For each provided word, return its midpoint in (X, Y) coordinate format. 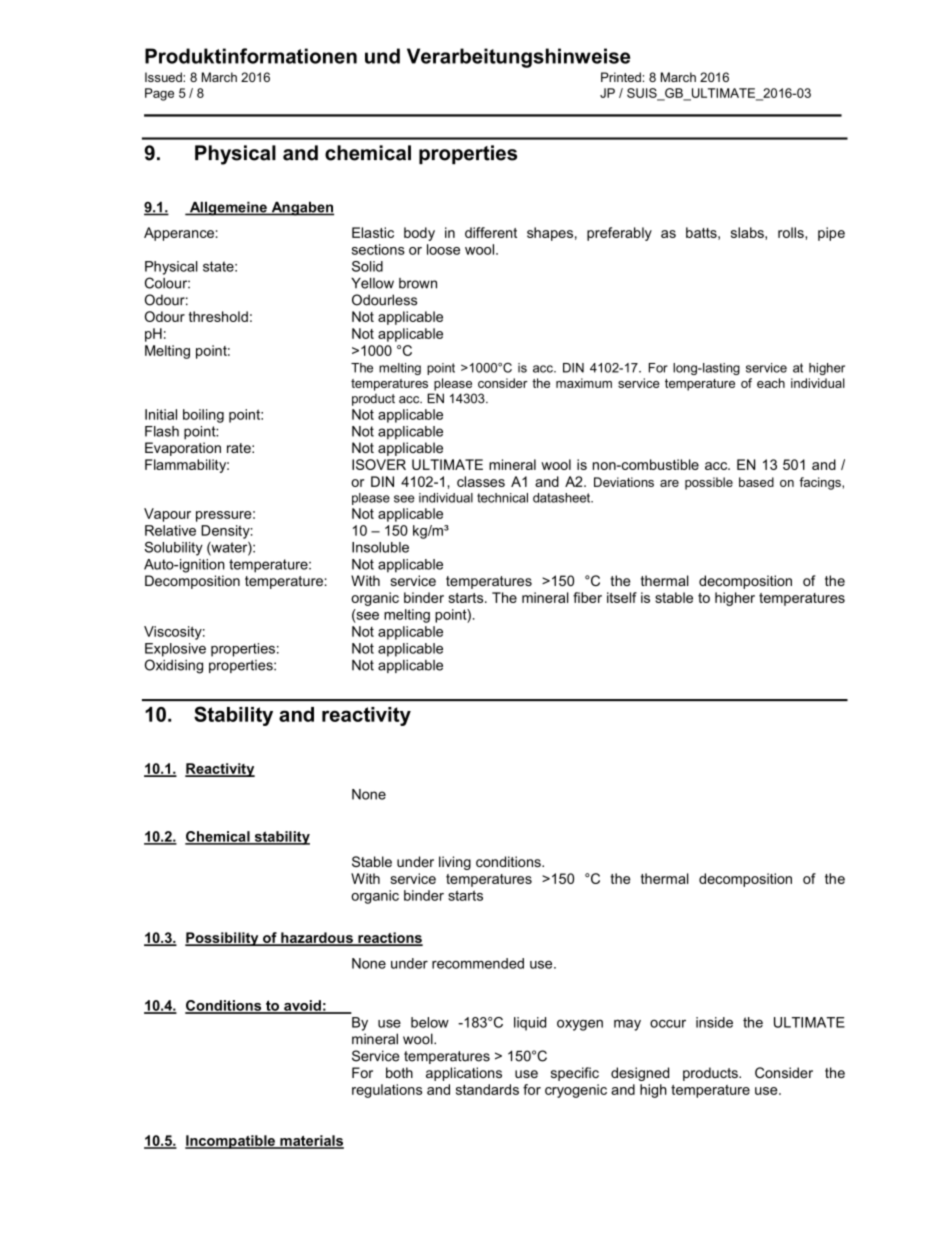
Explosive (175, 650)
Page (159, 94)
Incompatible (231, 1142)
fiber (587, 597)
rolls (792, 232)
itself (622, 597)
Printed (621, 77)
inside (714, 1022)
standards (487, 1089)
